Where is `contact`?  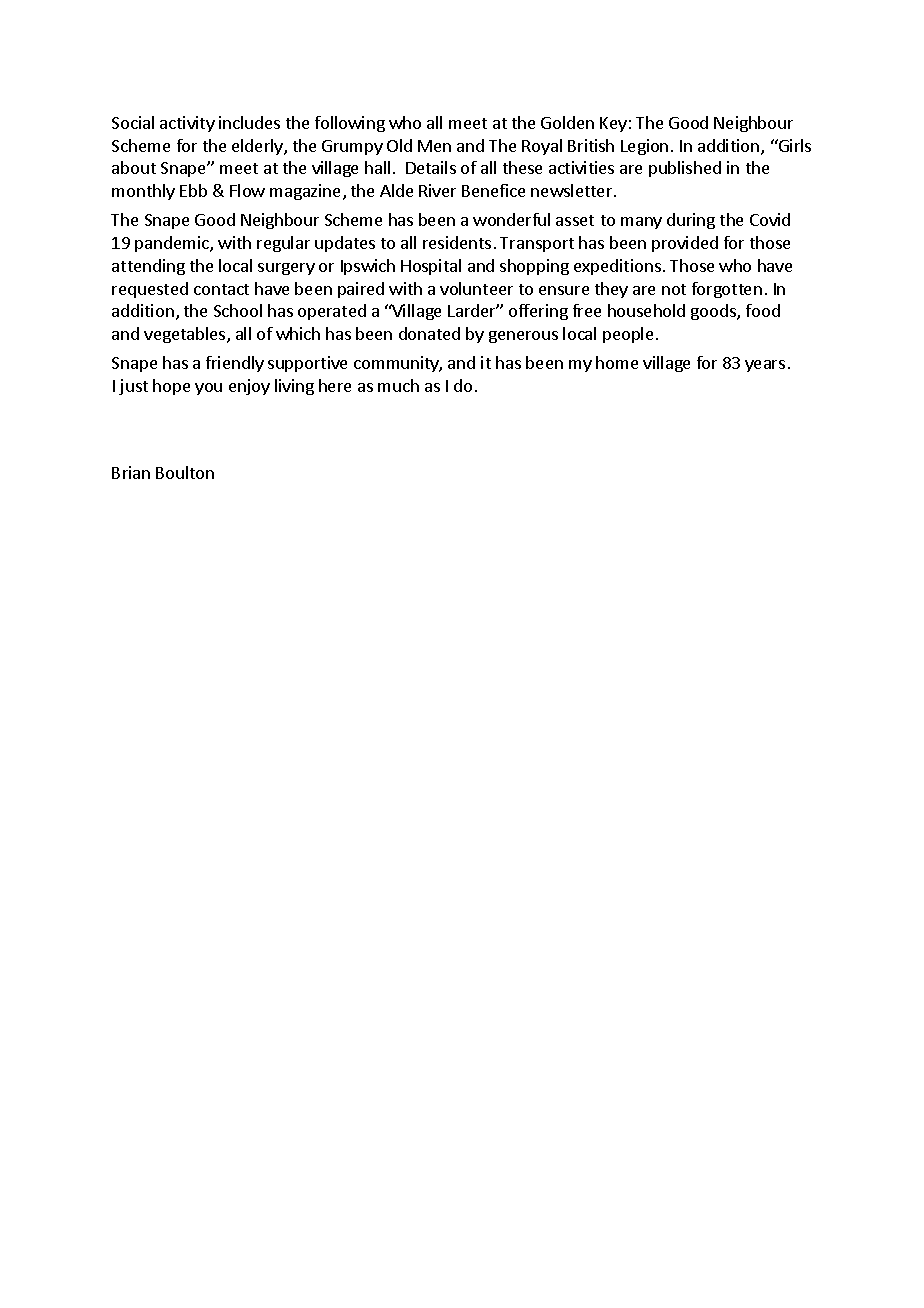
contact is located at coordinates (221, 289).
